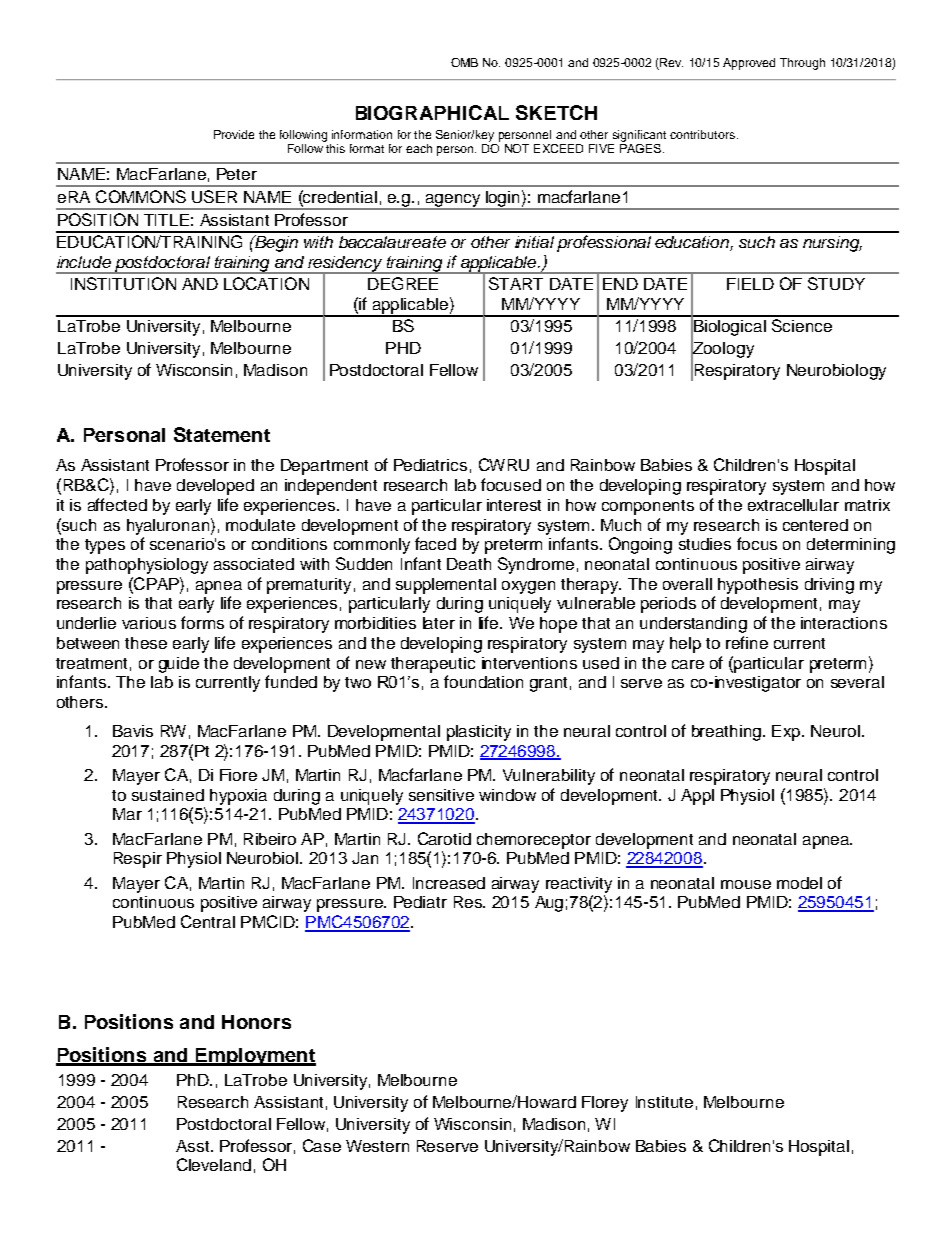  Describe the element at coordinates (194, 1146) in the screenshot. I see `Asst` at that location.
